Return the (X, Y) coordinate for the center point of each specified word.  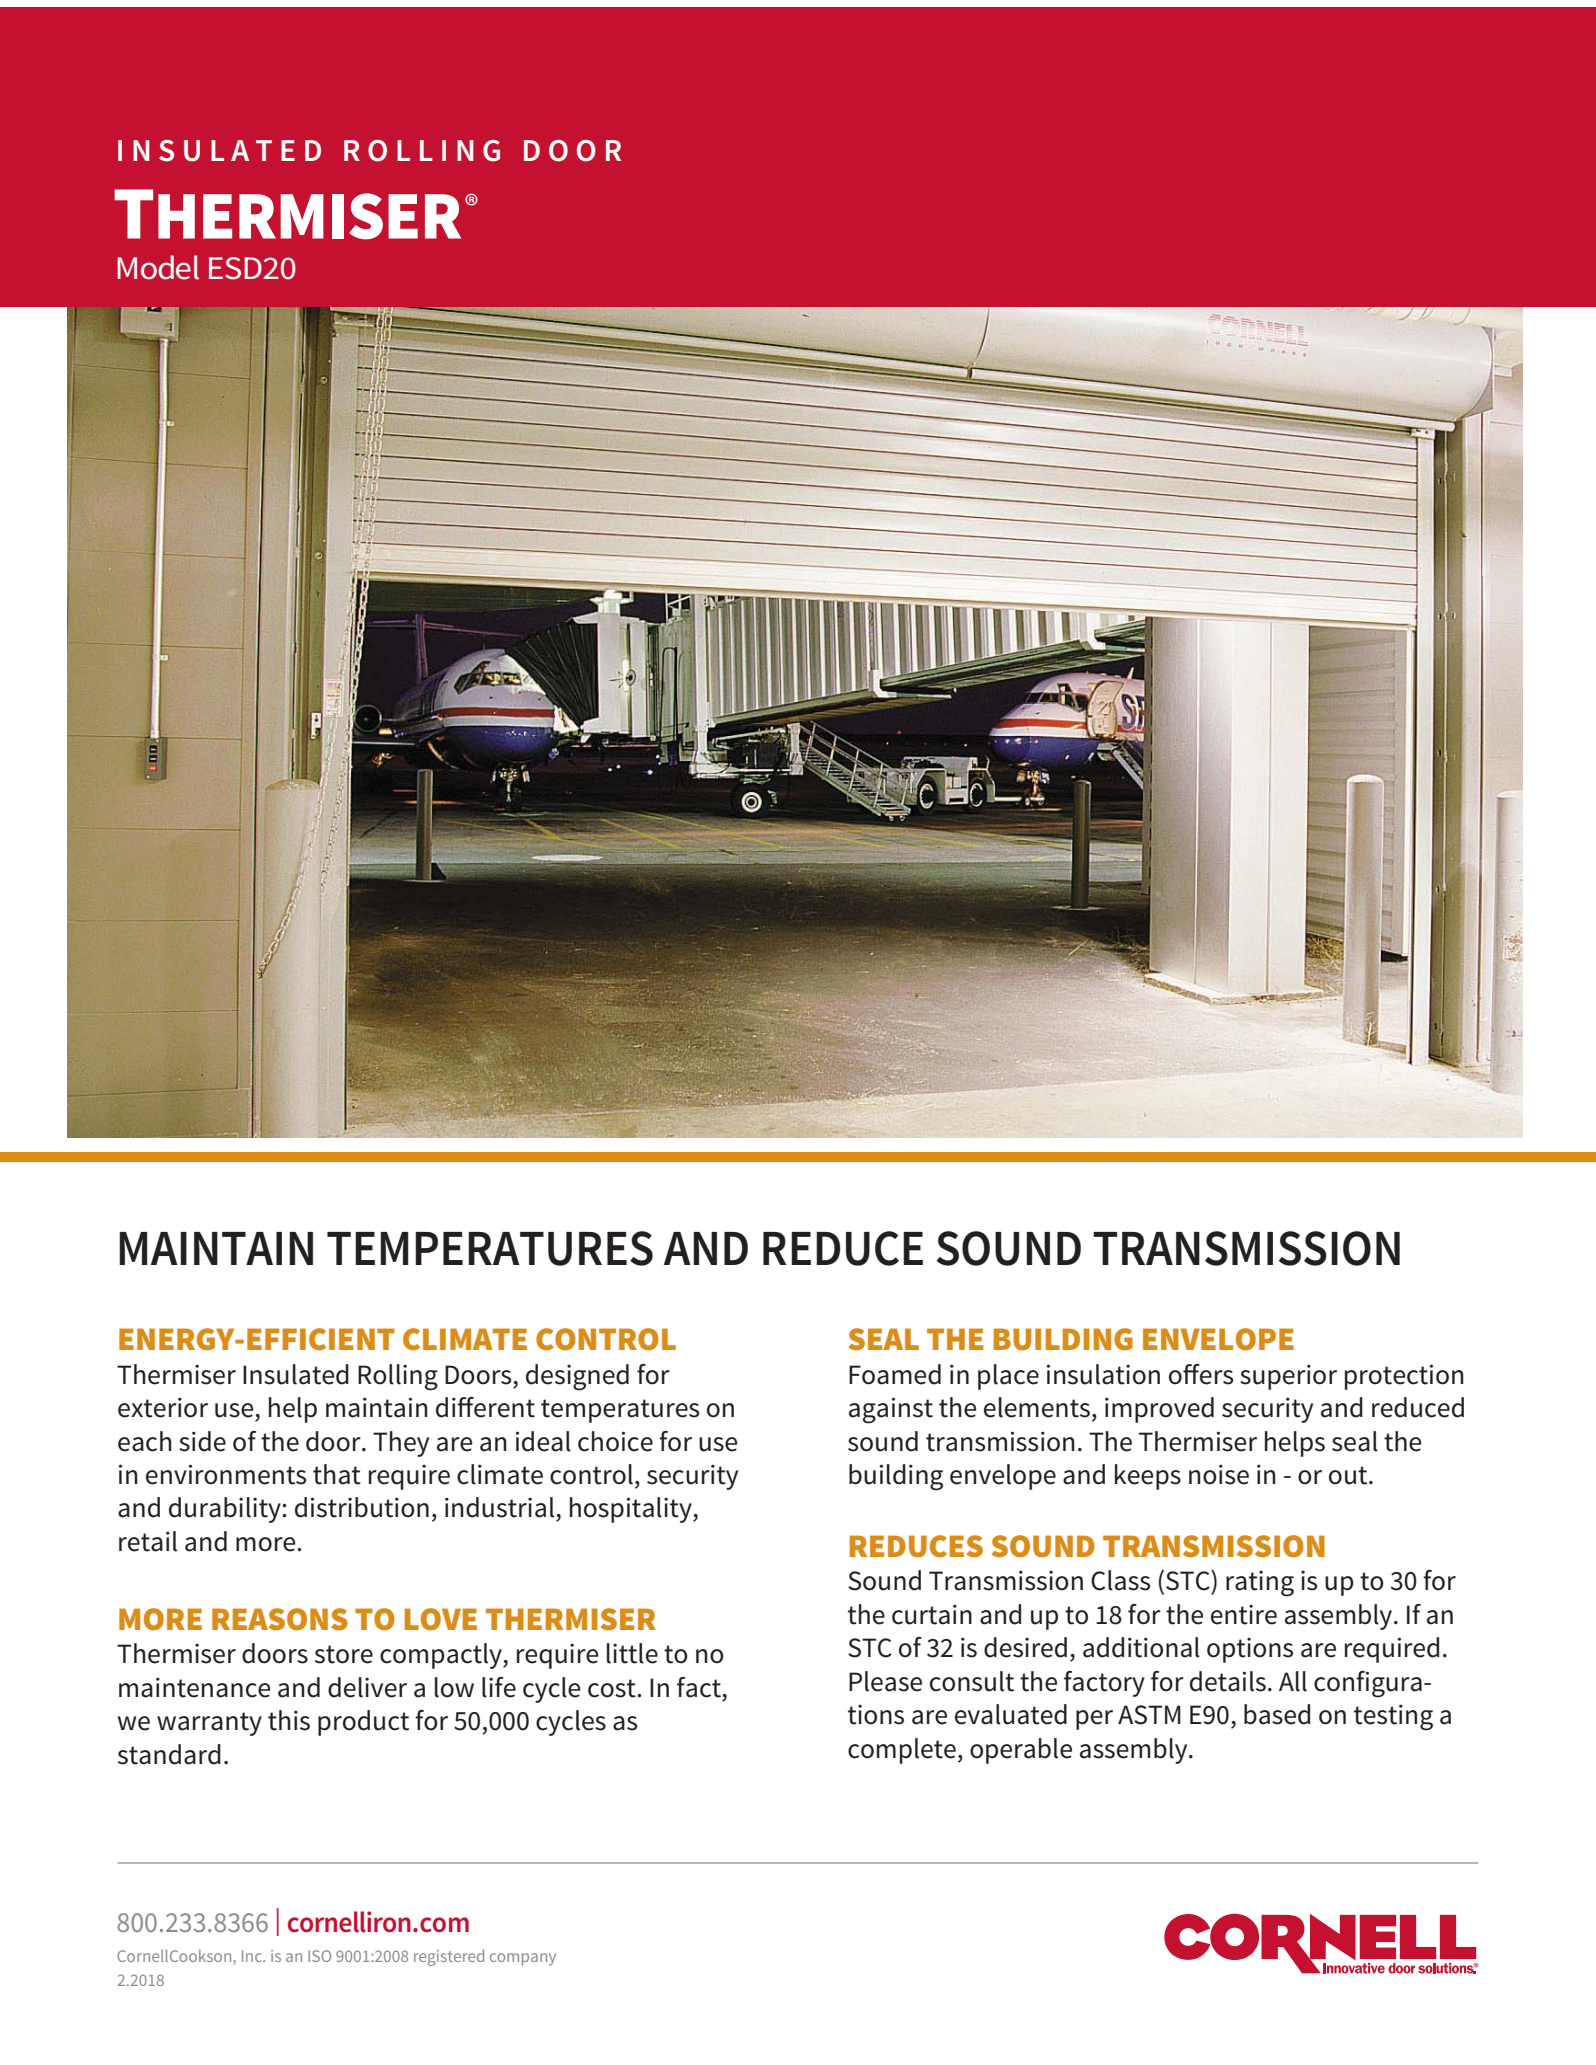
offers (1201, 1374)
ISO (319, 1956)
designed (577, 1377)
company (523, 1959)
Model (158, 267)
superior (1288, 1377)
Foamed (895, 1374)
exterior (163, 1407)
